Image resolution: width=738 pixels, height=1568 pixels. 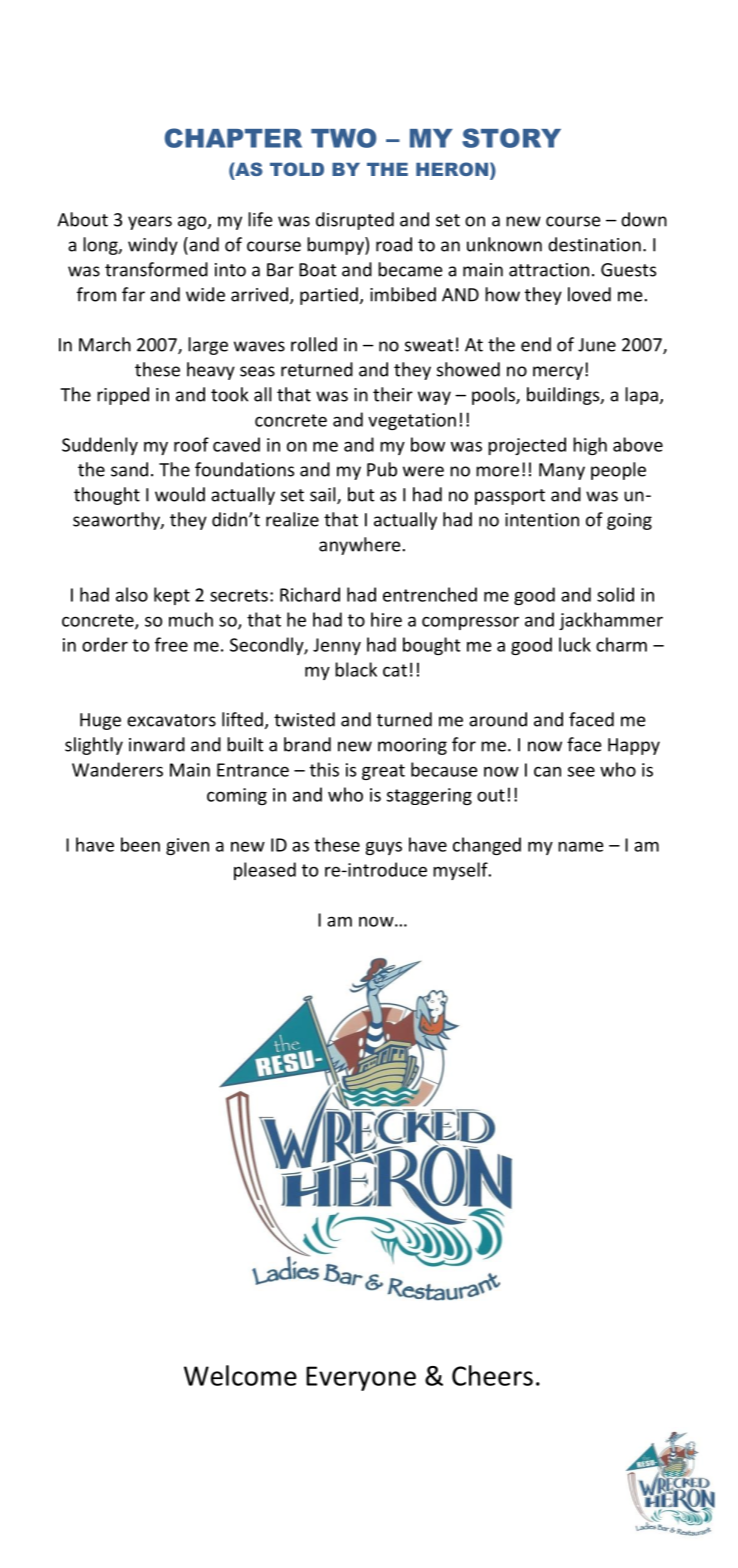 What do you see at coordinates (132, 594) in the screenshot?
I see `also` at bounding box center [132, 594].
